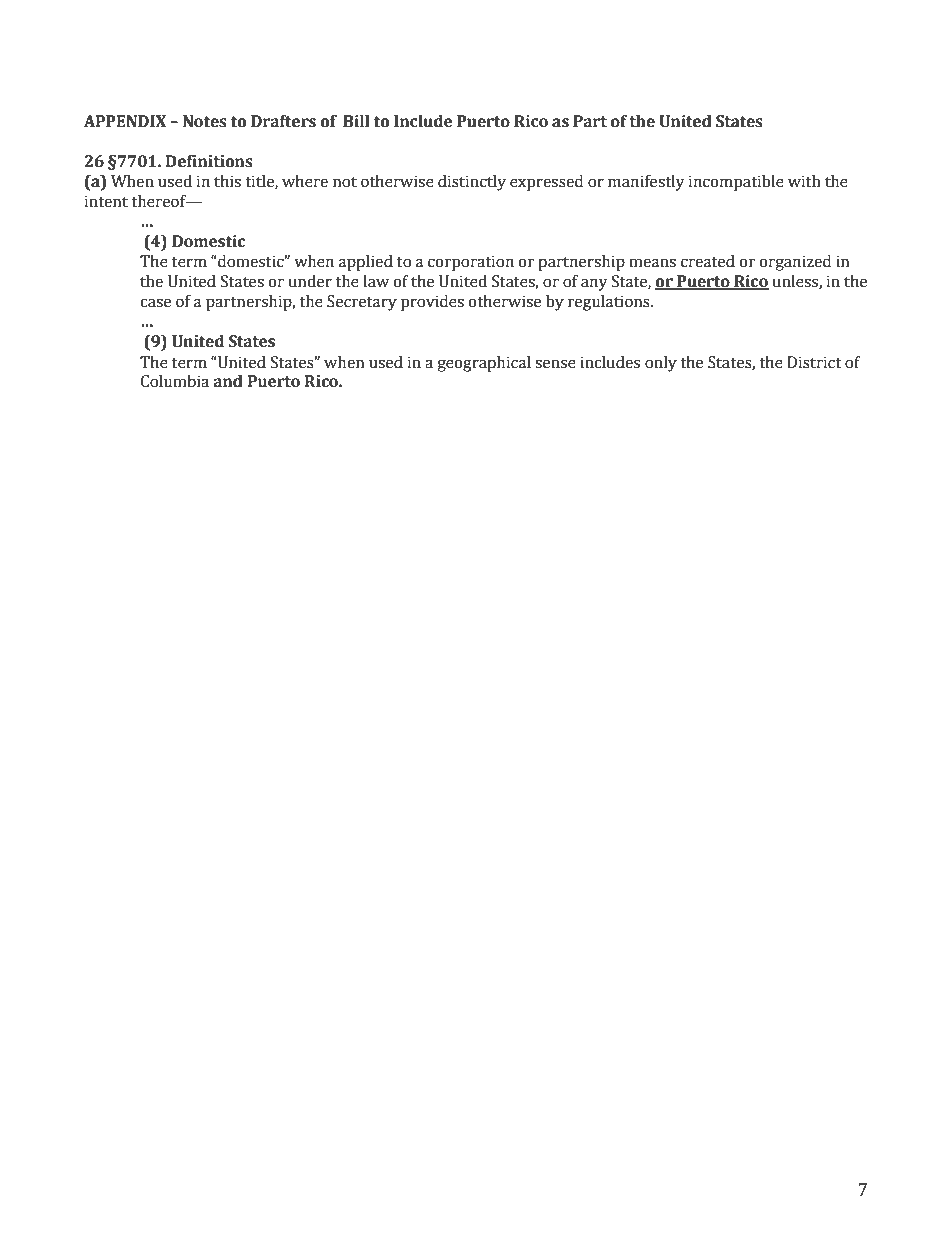 This screenshot has height=1233, width=952. I want to click on geographical, so click(484, 364).
